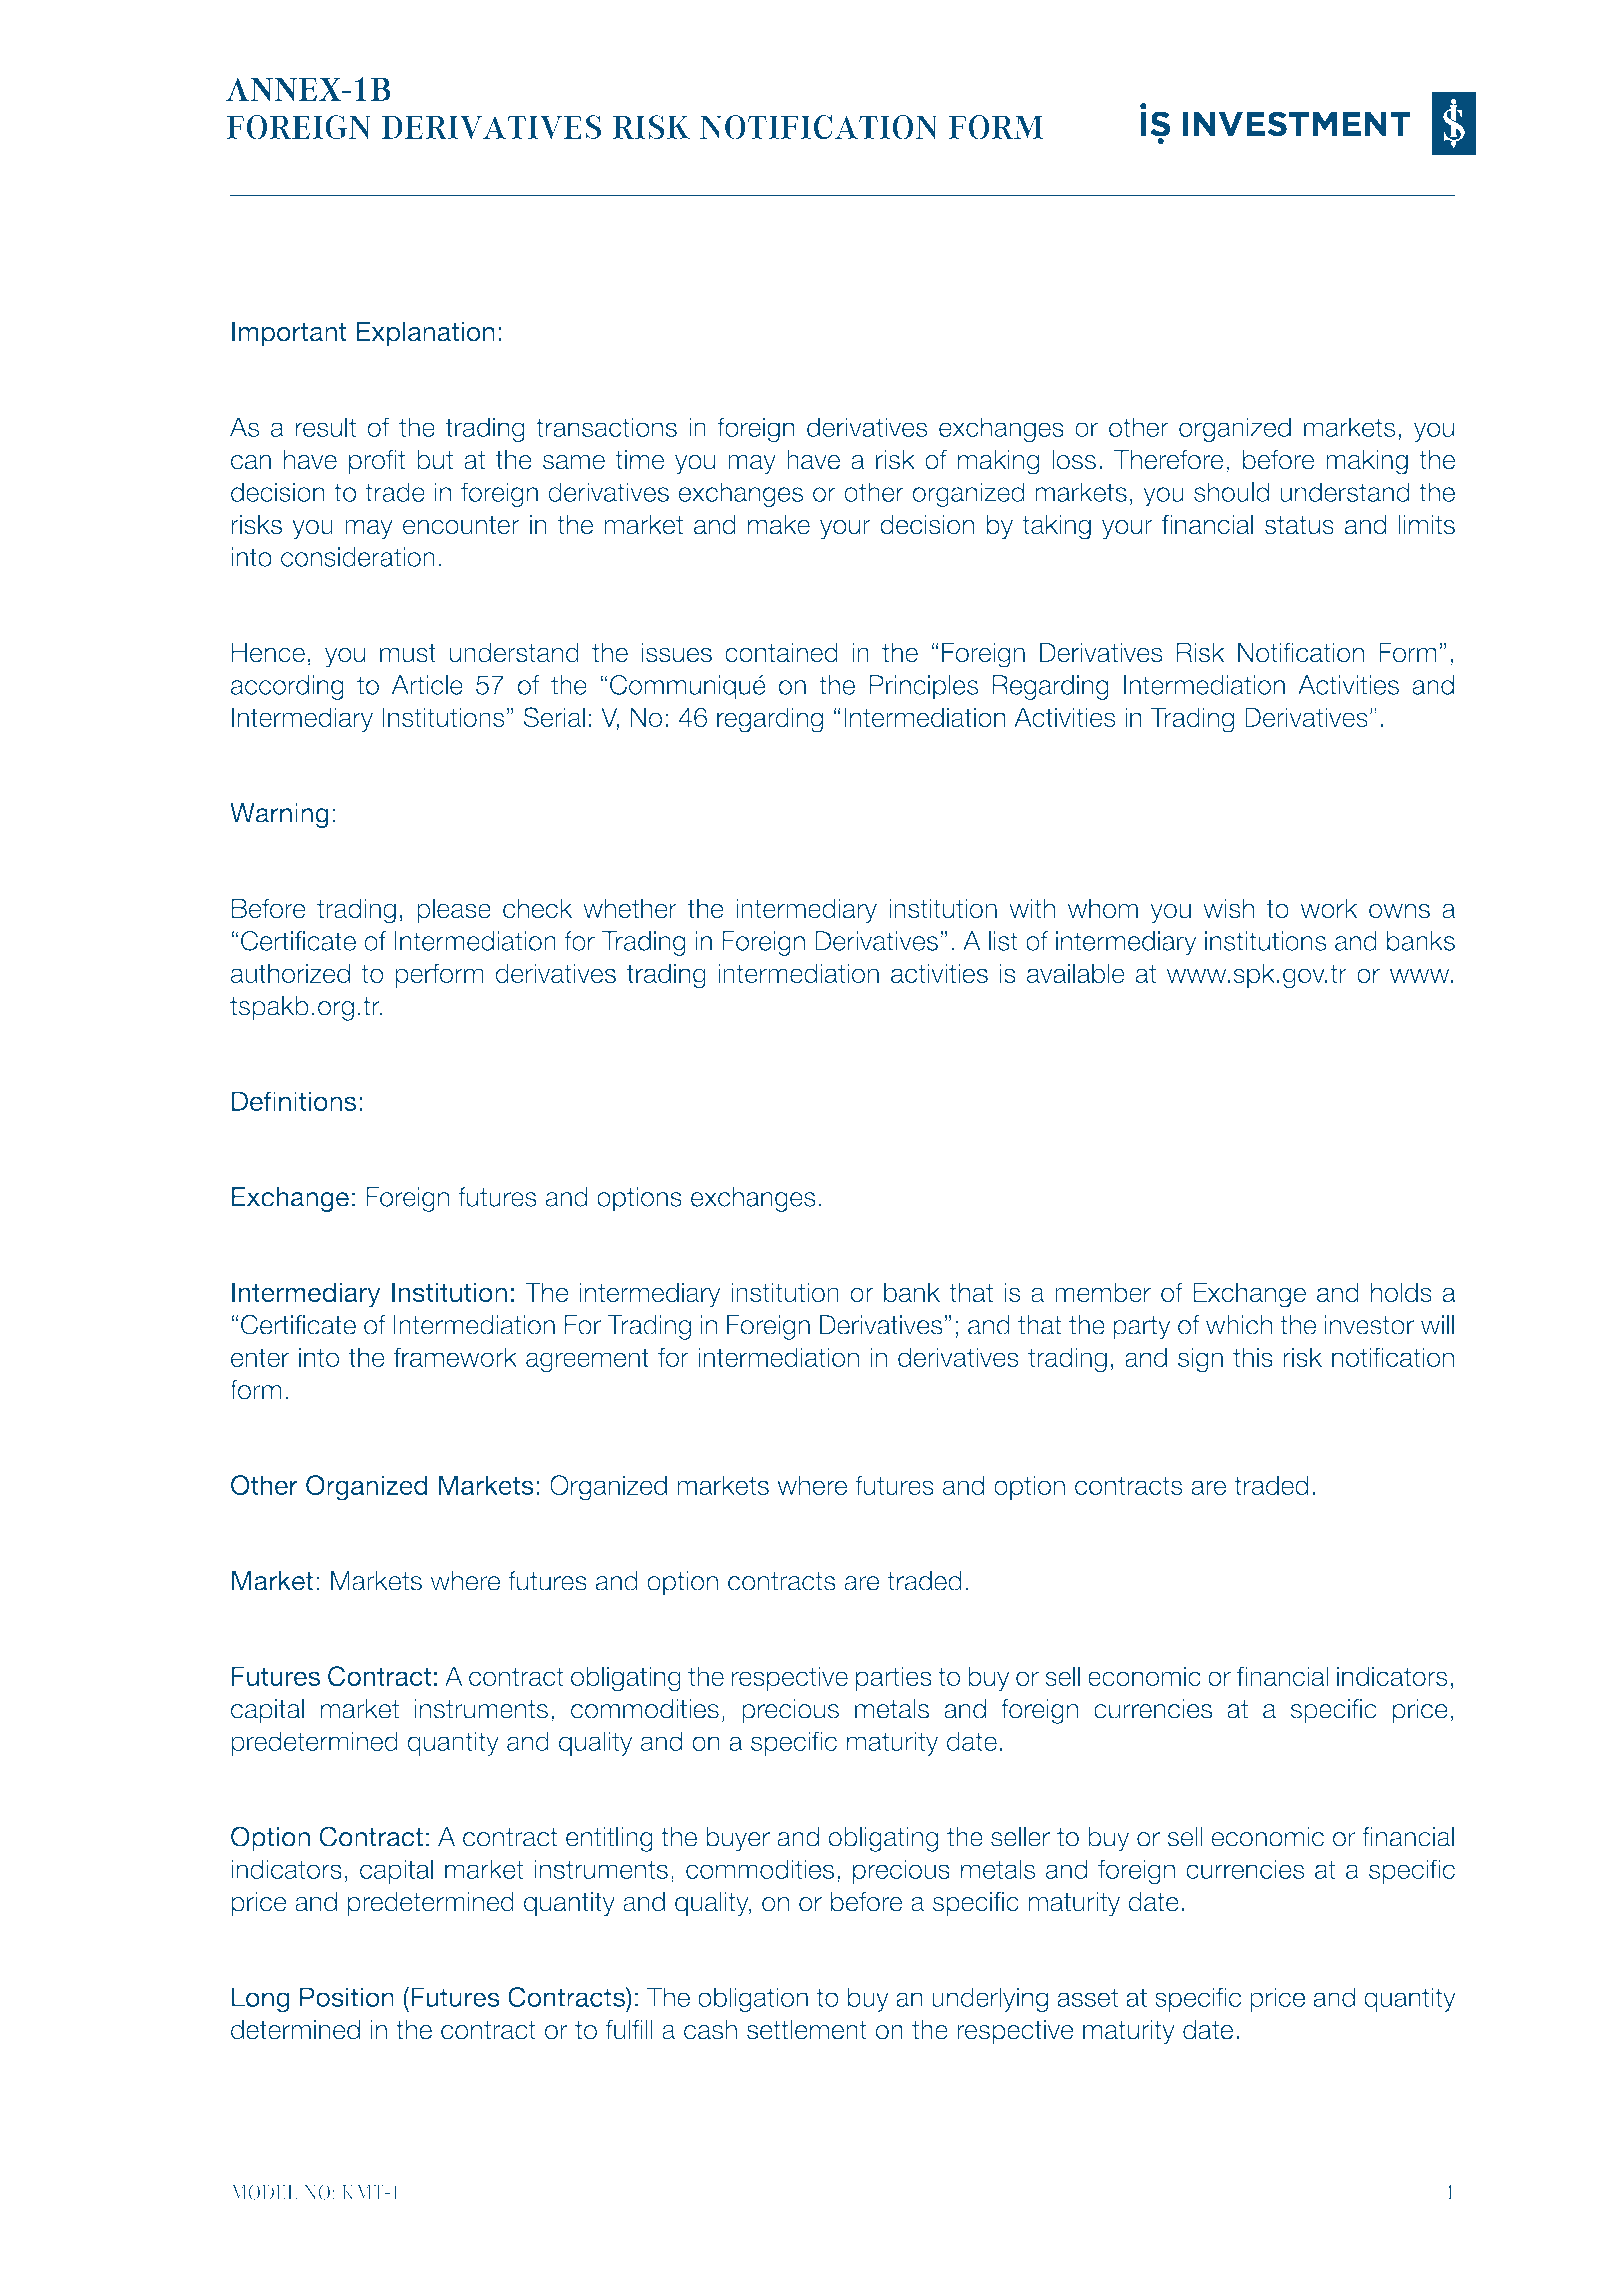 The height and width of the image is (2276, 1609). Describe the element at coordinates (425, 334) in the image. I see `Explanation` at that location.
